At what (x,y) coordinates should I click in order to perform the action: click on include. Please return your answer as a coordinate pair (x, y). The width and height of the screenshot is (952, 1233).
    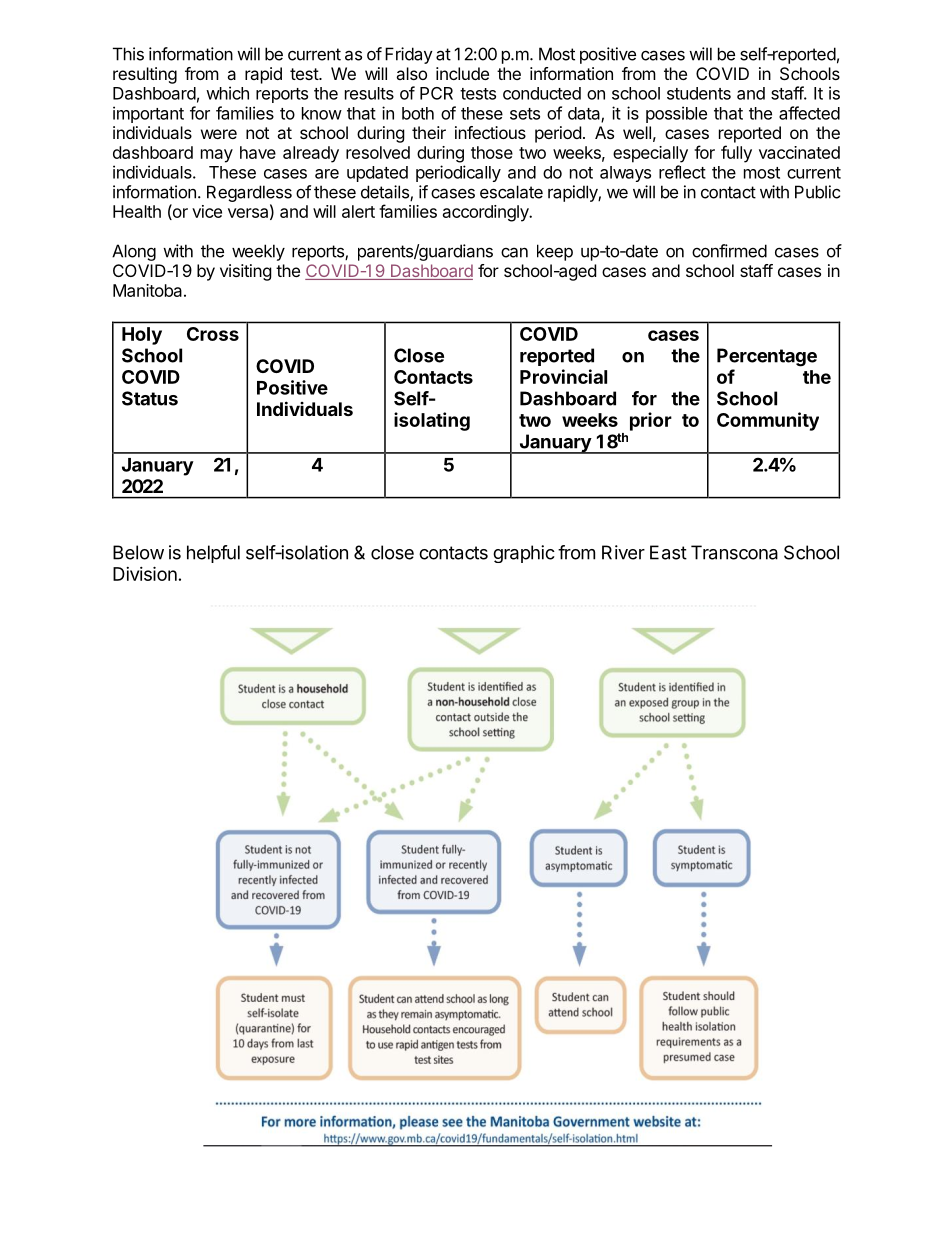
    Looking at the image, I should click on (462, 73).
